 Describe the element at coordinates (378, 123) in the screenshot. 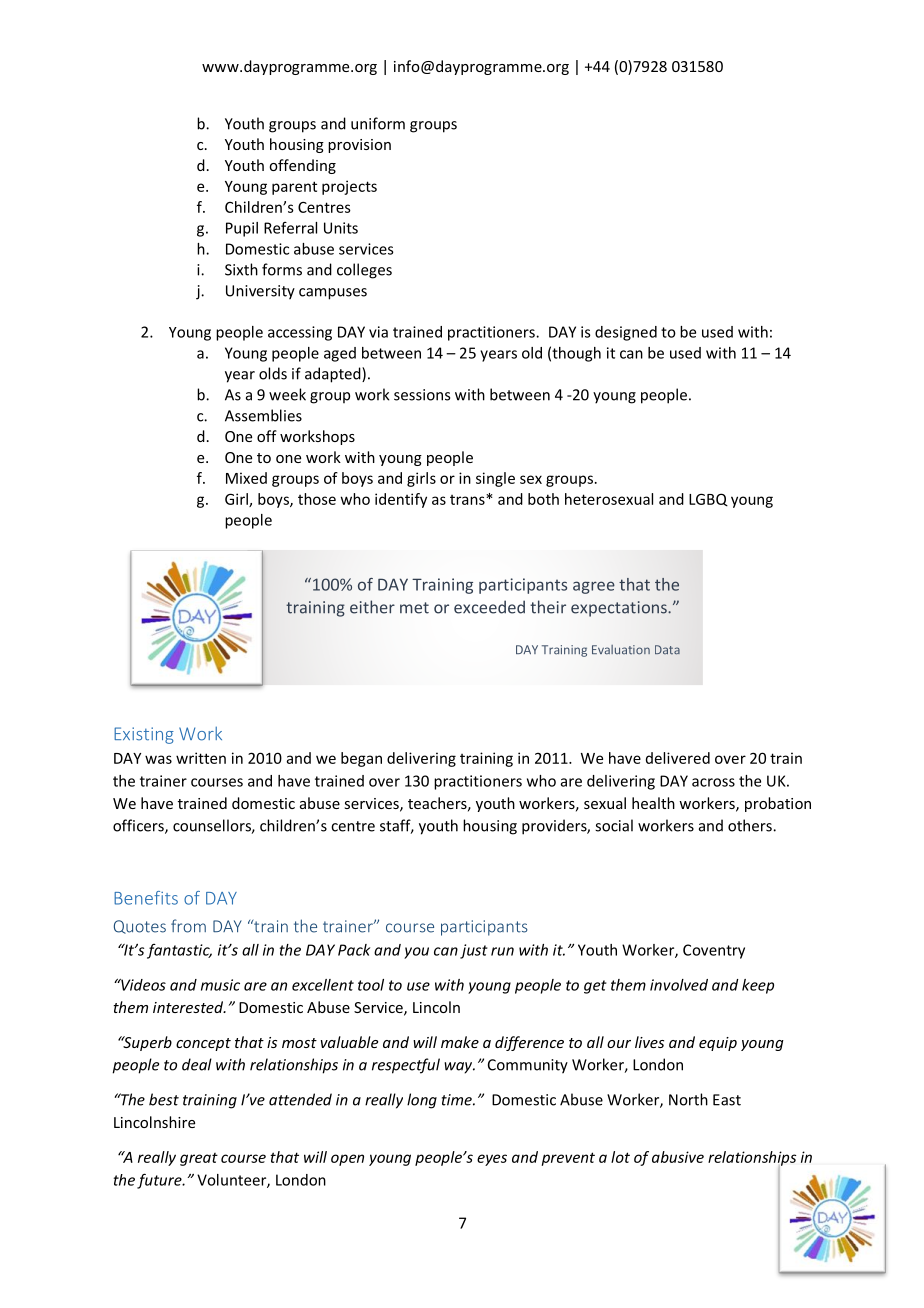

I see `uniform` at that location.
